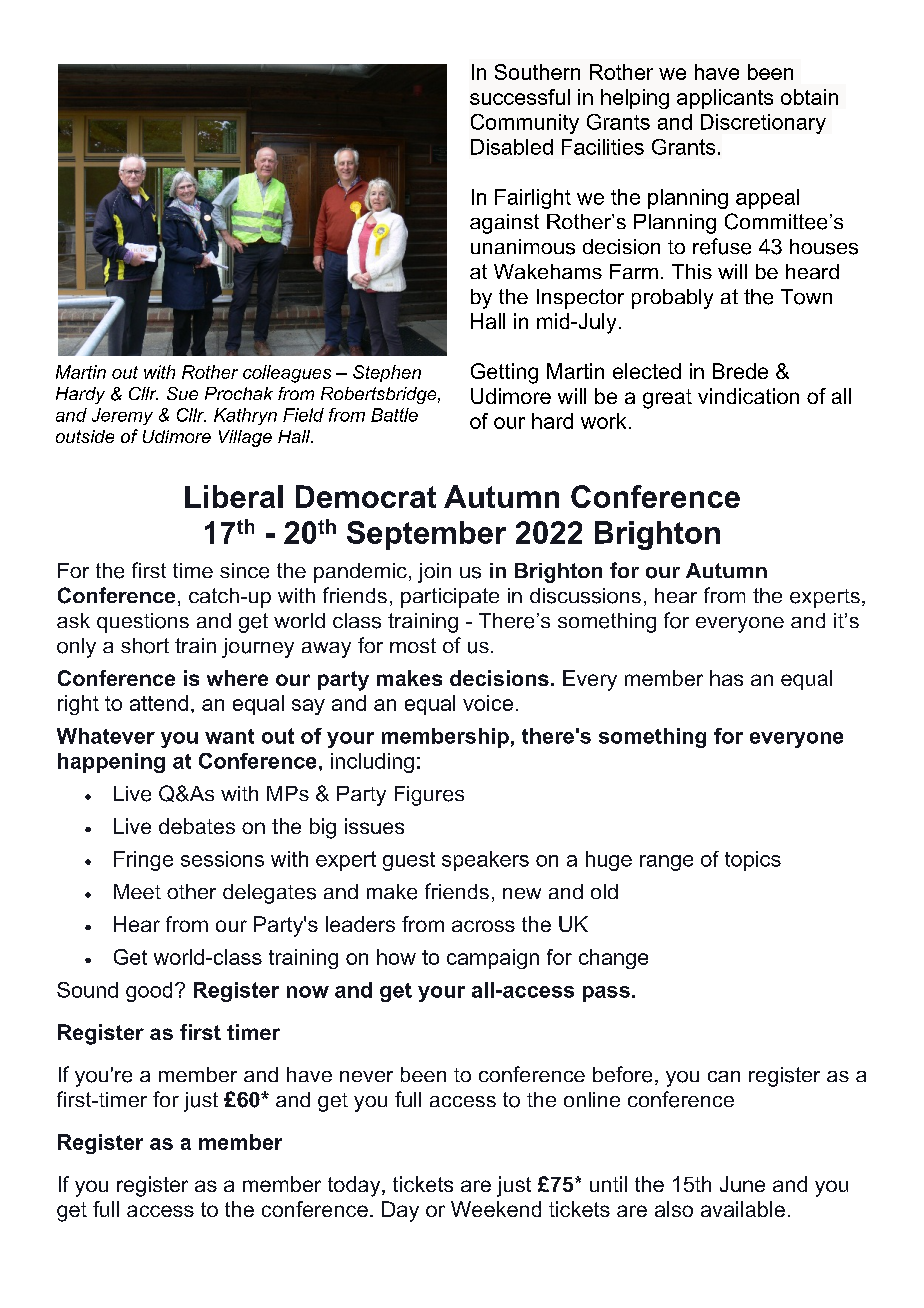 The width and height of the screenshot is (924, 1308). What do you see at coordinates (137, 891) in the screenshot?
I see `Meet` at bounding box center [137, 891].
